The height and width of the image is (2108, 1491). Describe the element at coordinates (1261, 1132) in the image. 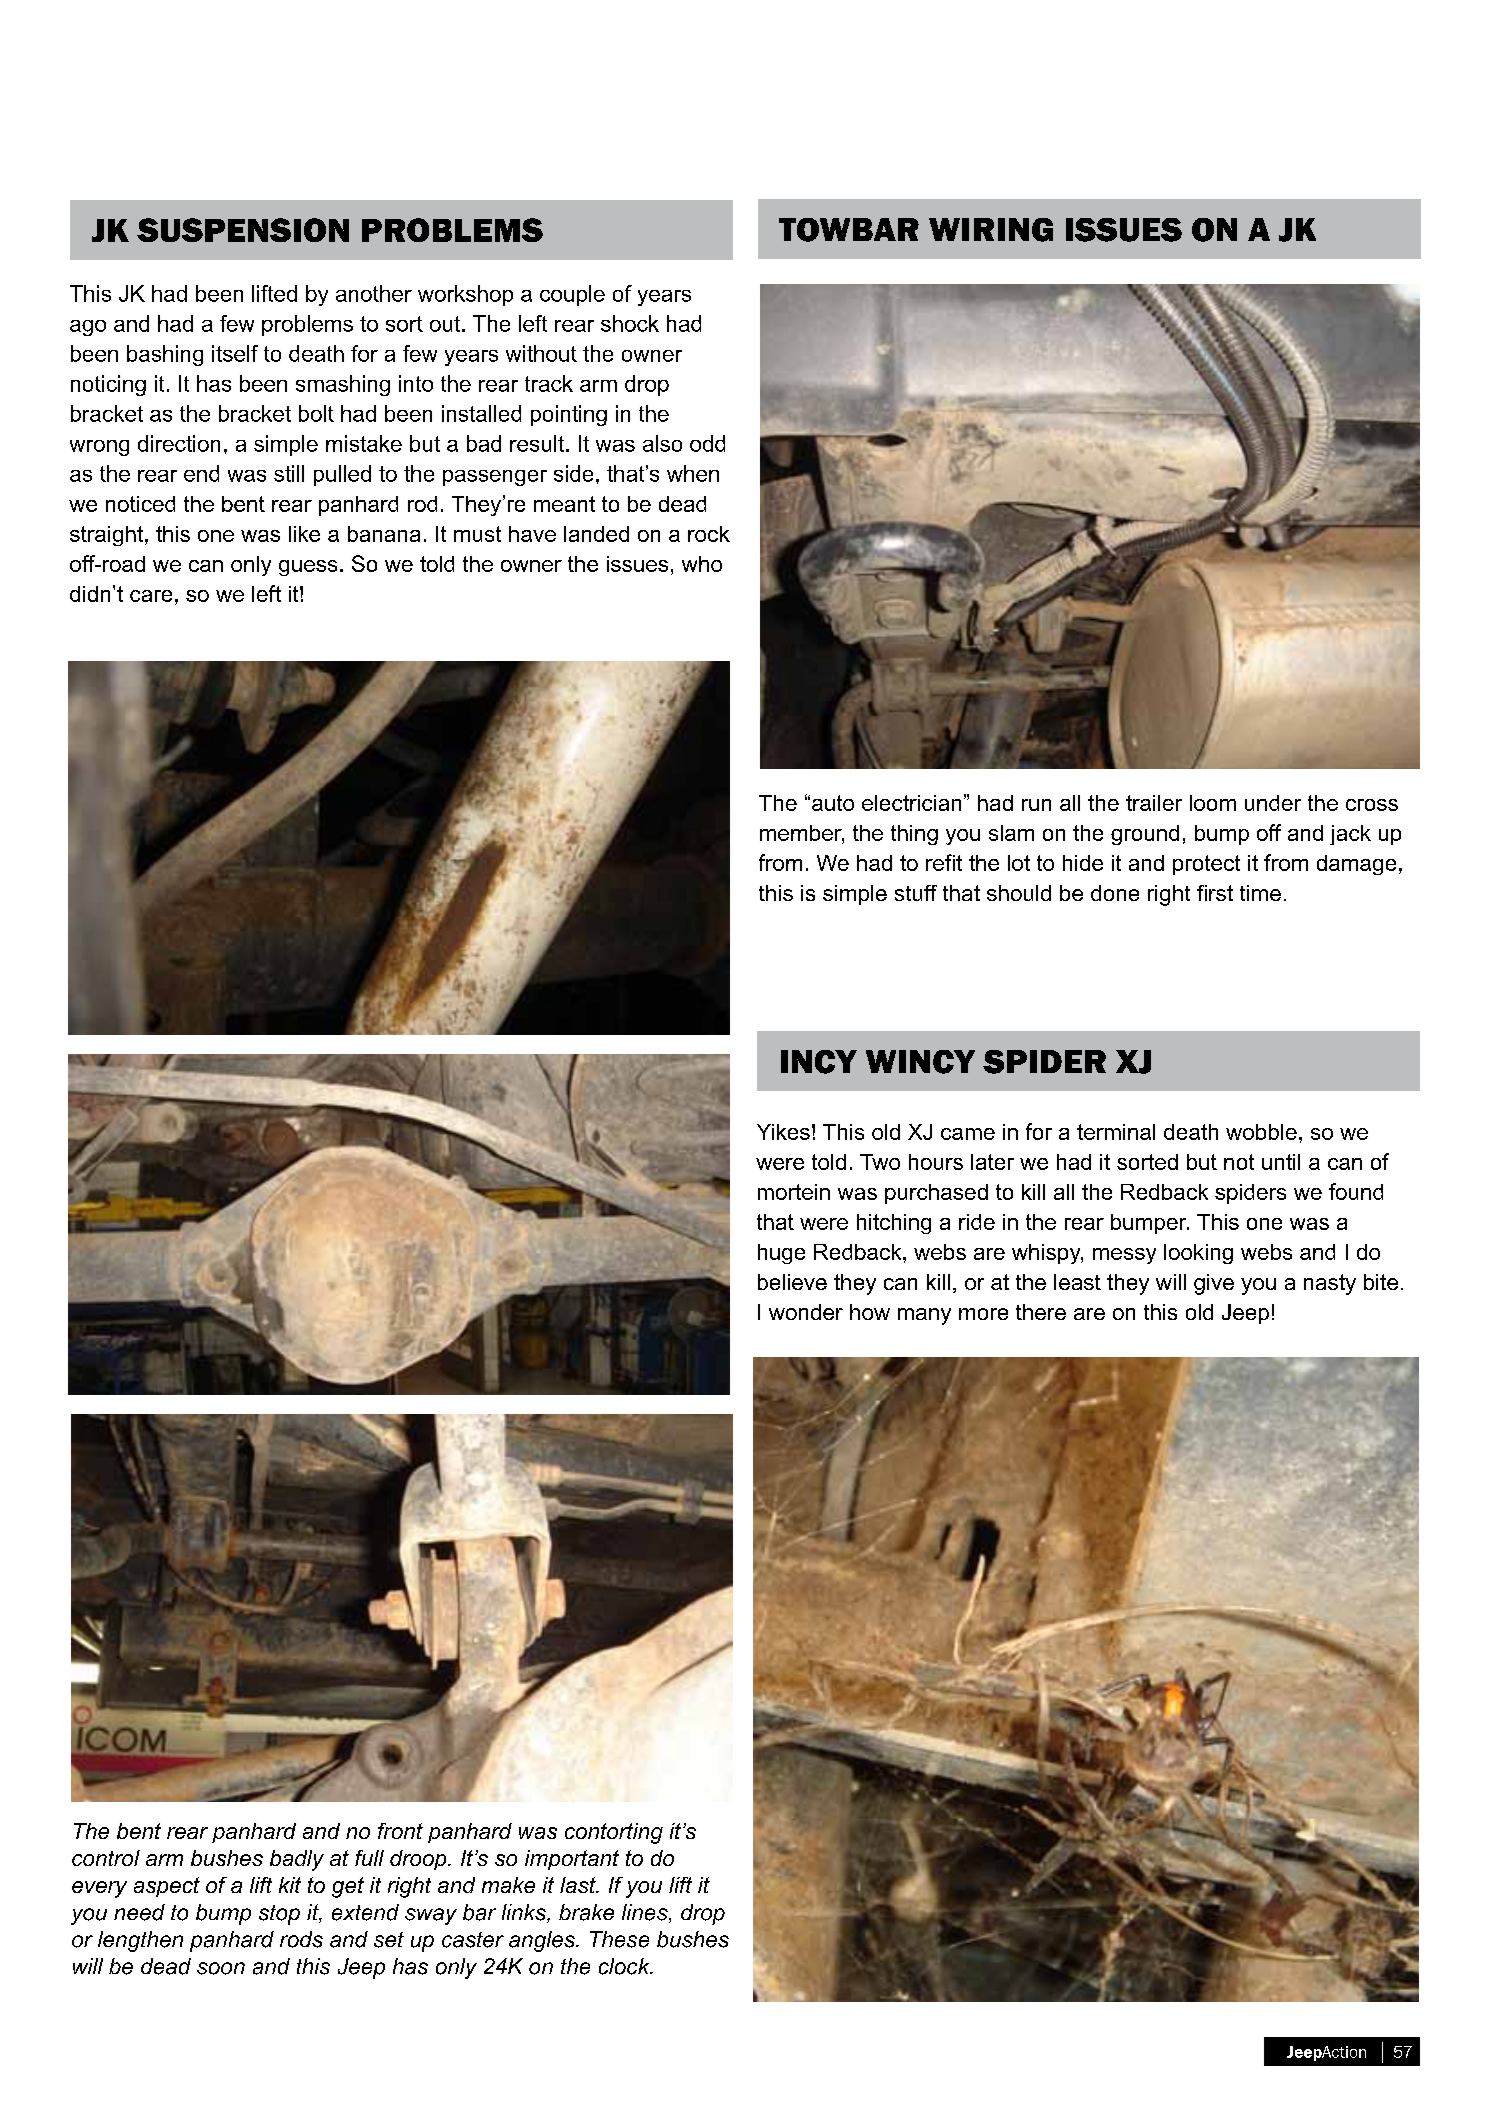

I see `wobble` at that location.
